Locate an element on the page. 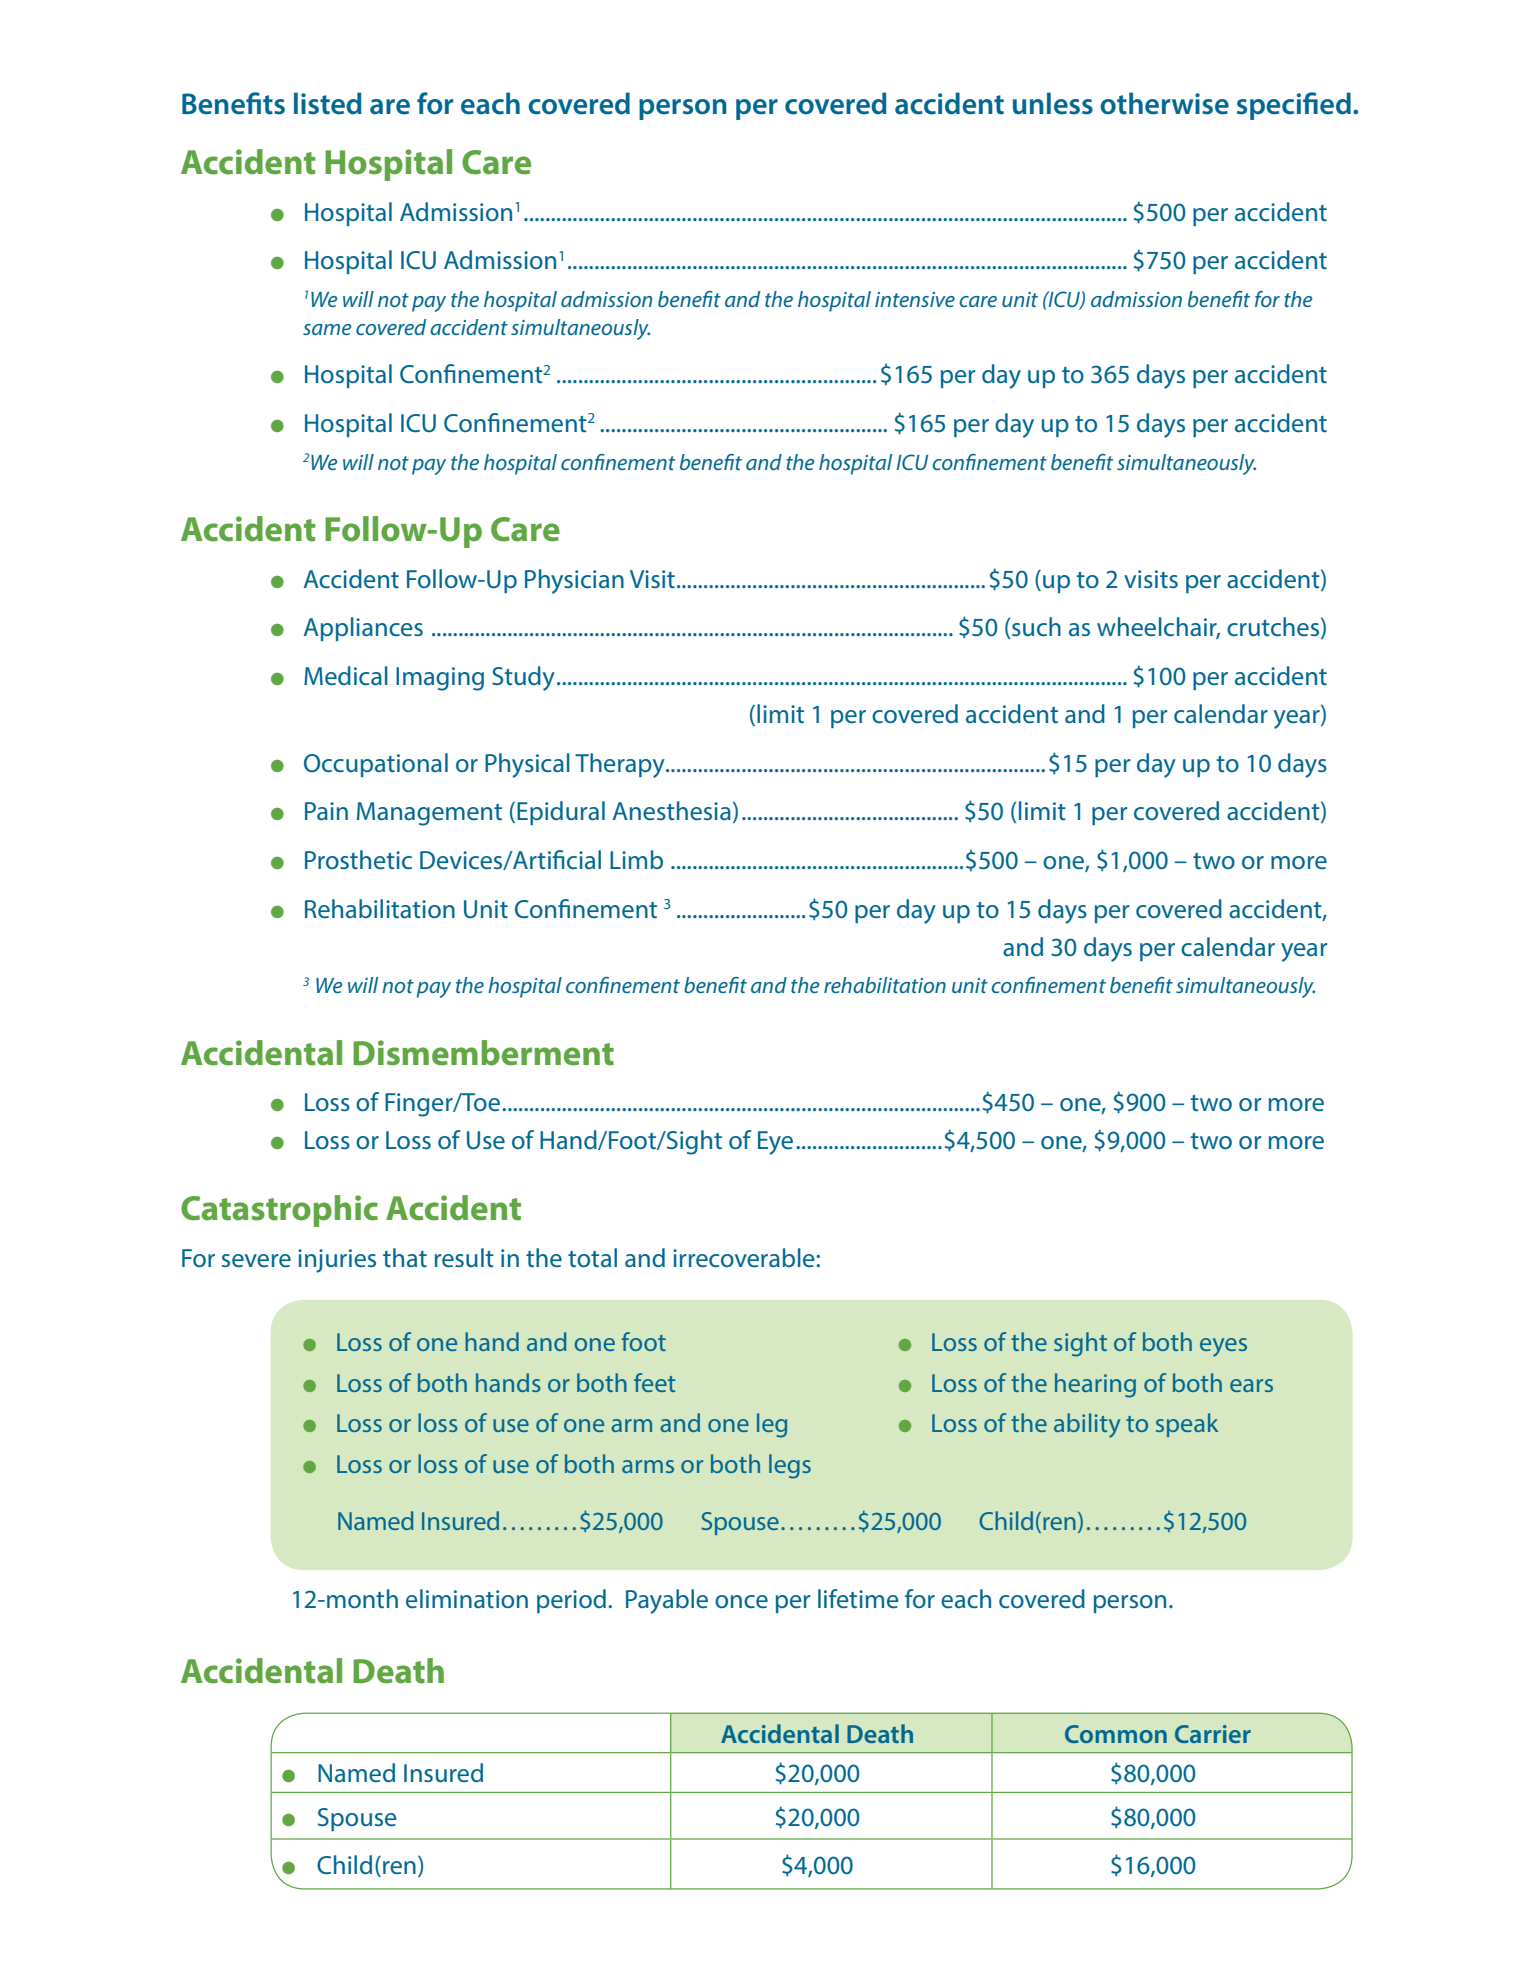 The height and width of the document is (1983, 1533). Prosthetic is located at coordinates (358, 859).
